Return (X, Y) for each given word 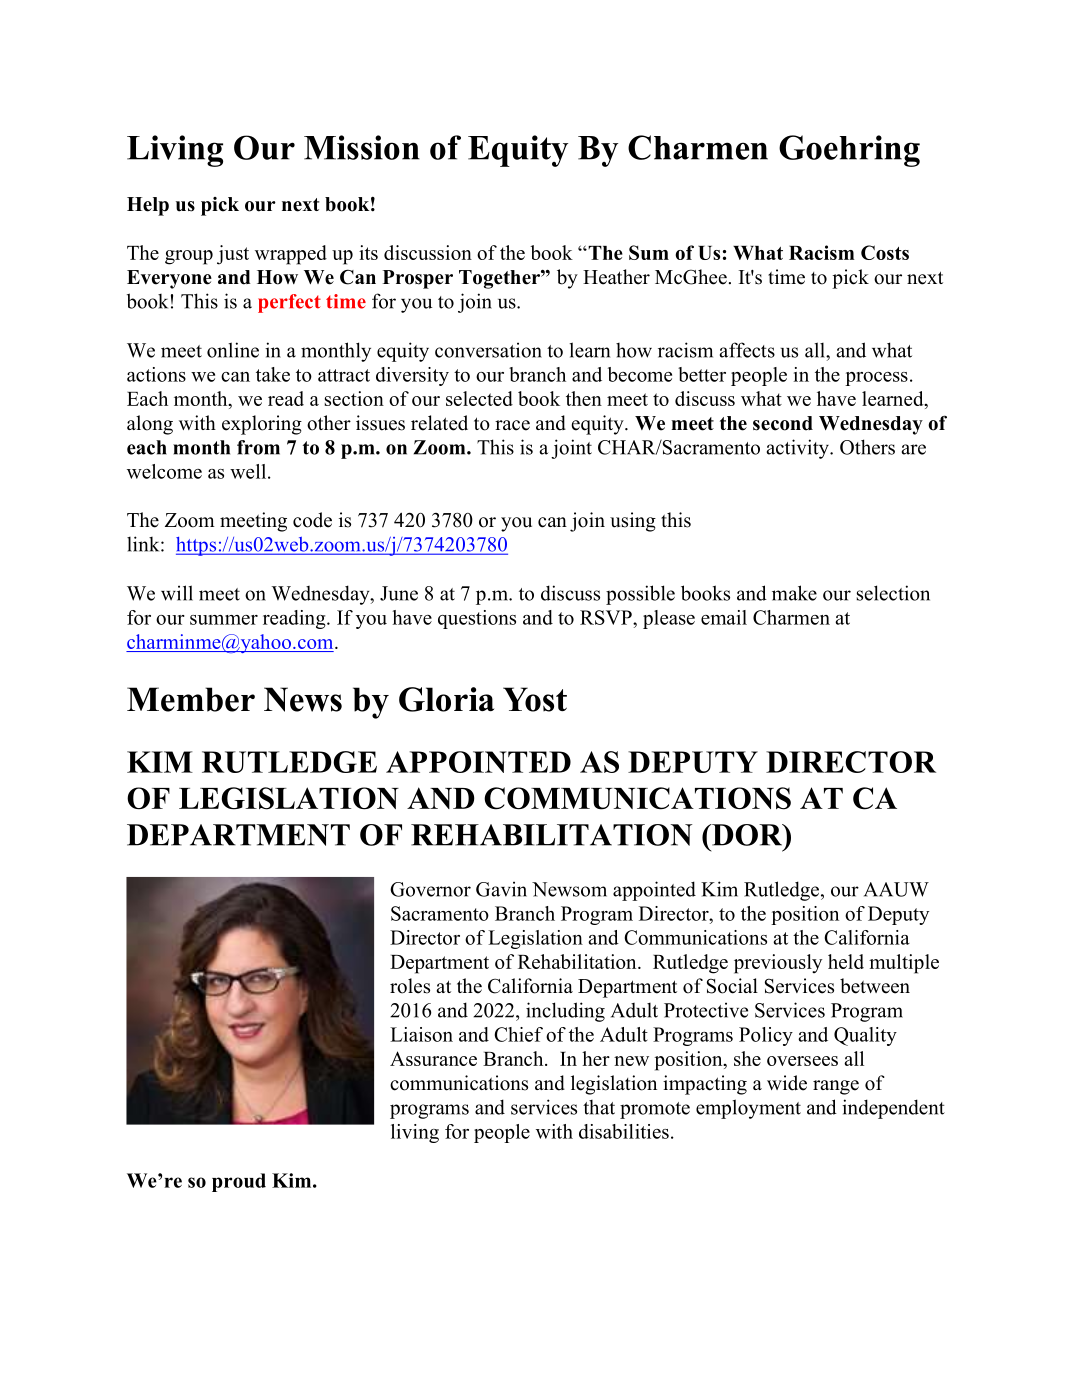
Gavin (501, 889)
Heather (616, 277)
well (249, 471)
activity (799, 449)
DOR (747, 835)
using (633, 522)
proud (239, 1182)
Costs (885, 252)
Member (191, 699)
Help (148, 206)
